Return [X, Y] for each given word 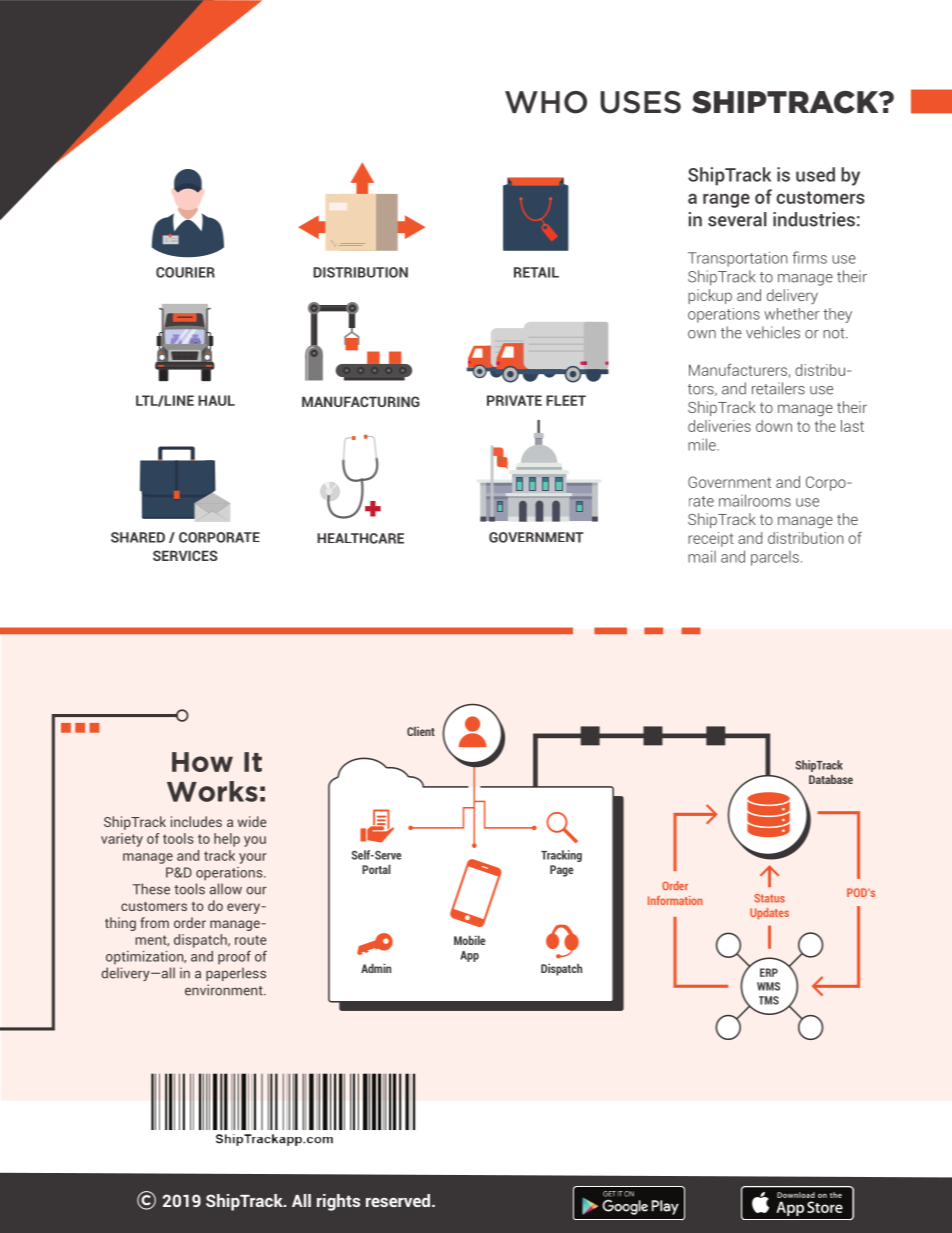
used [815, 174]
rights [338, 1202]
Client [421, 731]
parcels [775, 558]
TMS [769, 1000]
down [774, 426]
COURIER [185, 272]
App [469, 956]
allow [226, 889]
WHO [546, 102]
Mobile [469, 940]
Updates [769, 914]
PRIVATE [514, 400]
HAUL [216, 400]
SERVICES [185, 555]
